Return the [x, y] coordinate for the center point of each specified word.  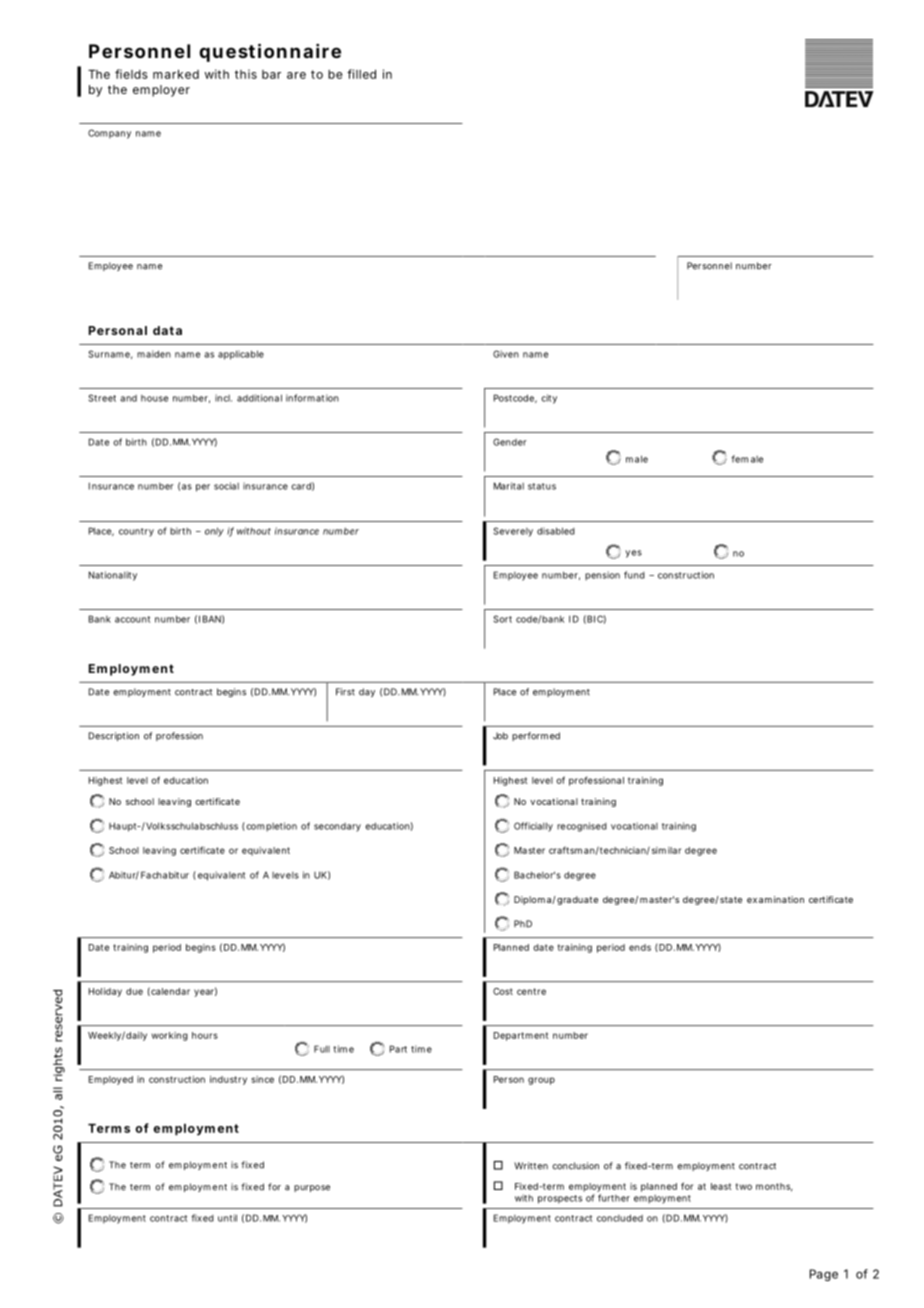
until [227, 1218]
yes [633, 554]
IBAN [210, 619]
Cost [503, 991]
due [134, 991]
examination [775, 899]
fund [634, 575]
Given [506, 354]
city [549, 399]
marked [176, 74]
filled [361, 74]
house [154, 398]
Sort [502, 619]
